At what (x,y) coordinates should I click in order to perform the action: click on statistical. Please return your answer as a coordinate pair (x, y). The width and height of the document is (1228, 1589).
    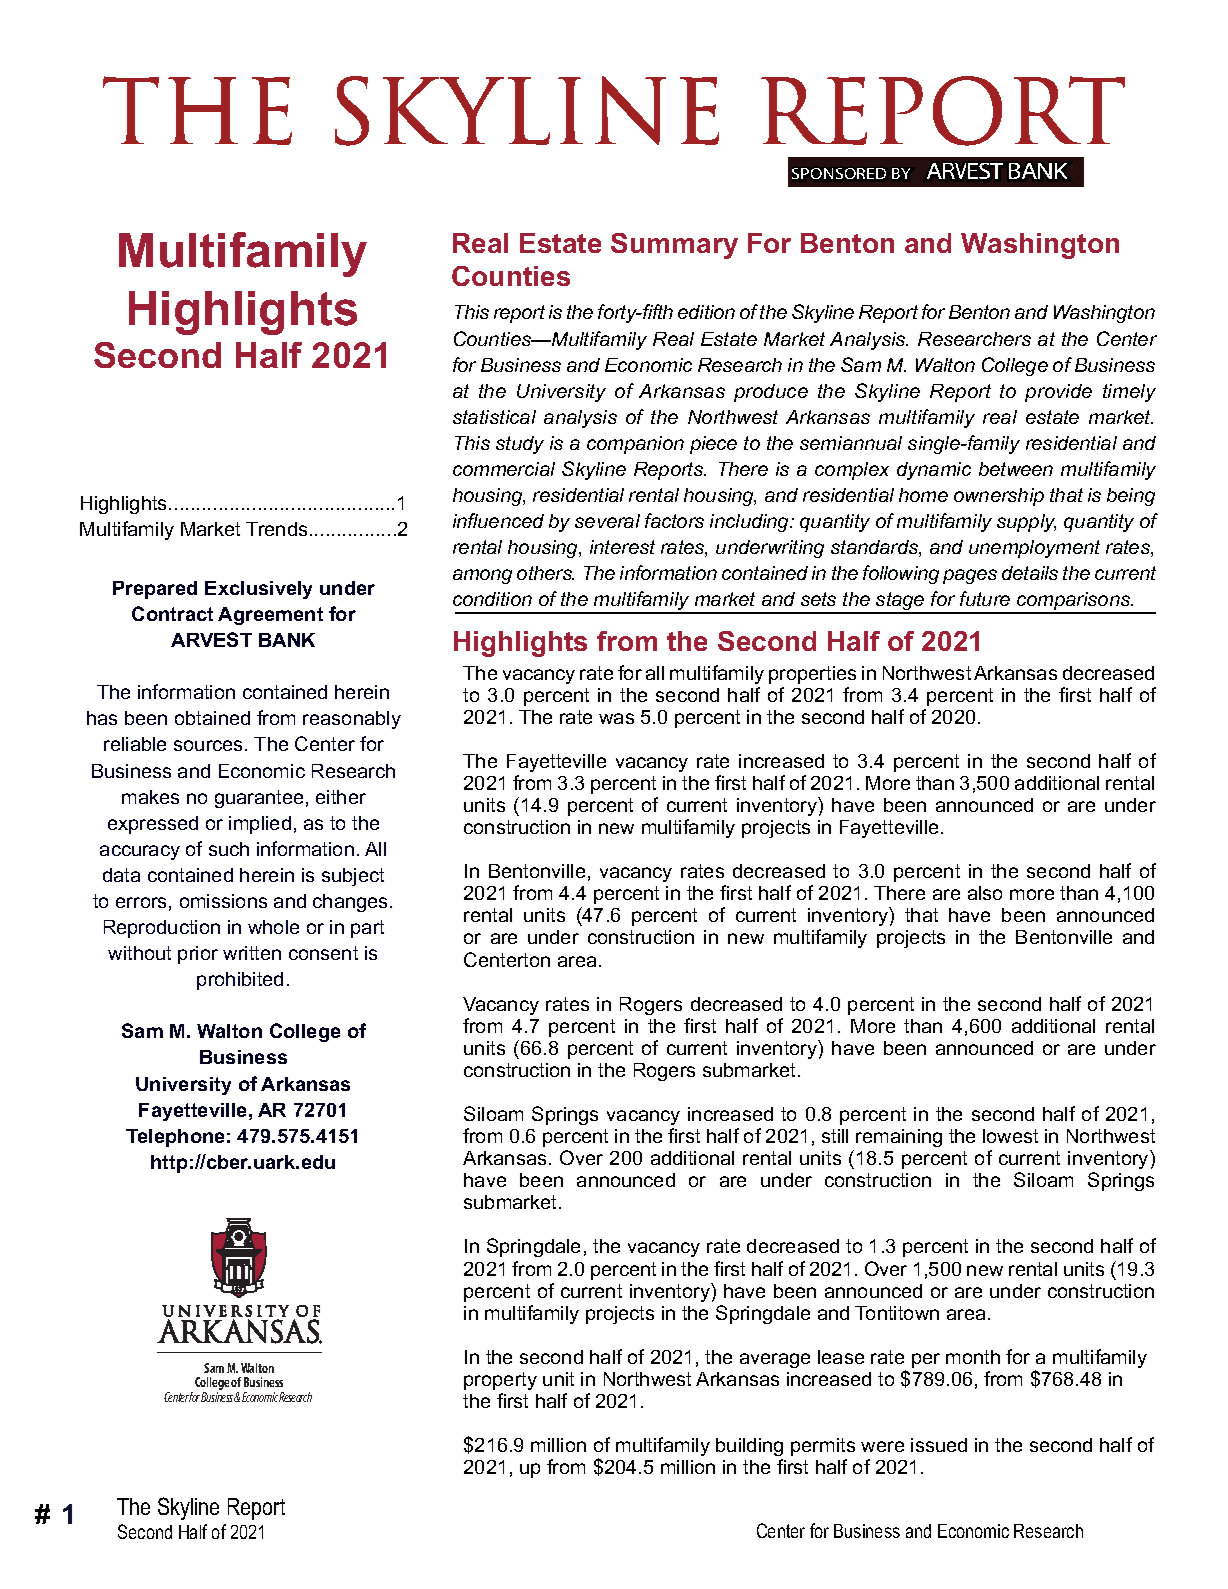
    Looking at the image, I should click on (494, 417).
